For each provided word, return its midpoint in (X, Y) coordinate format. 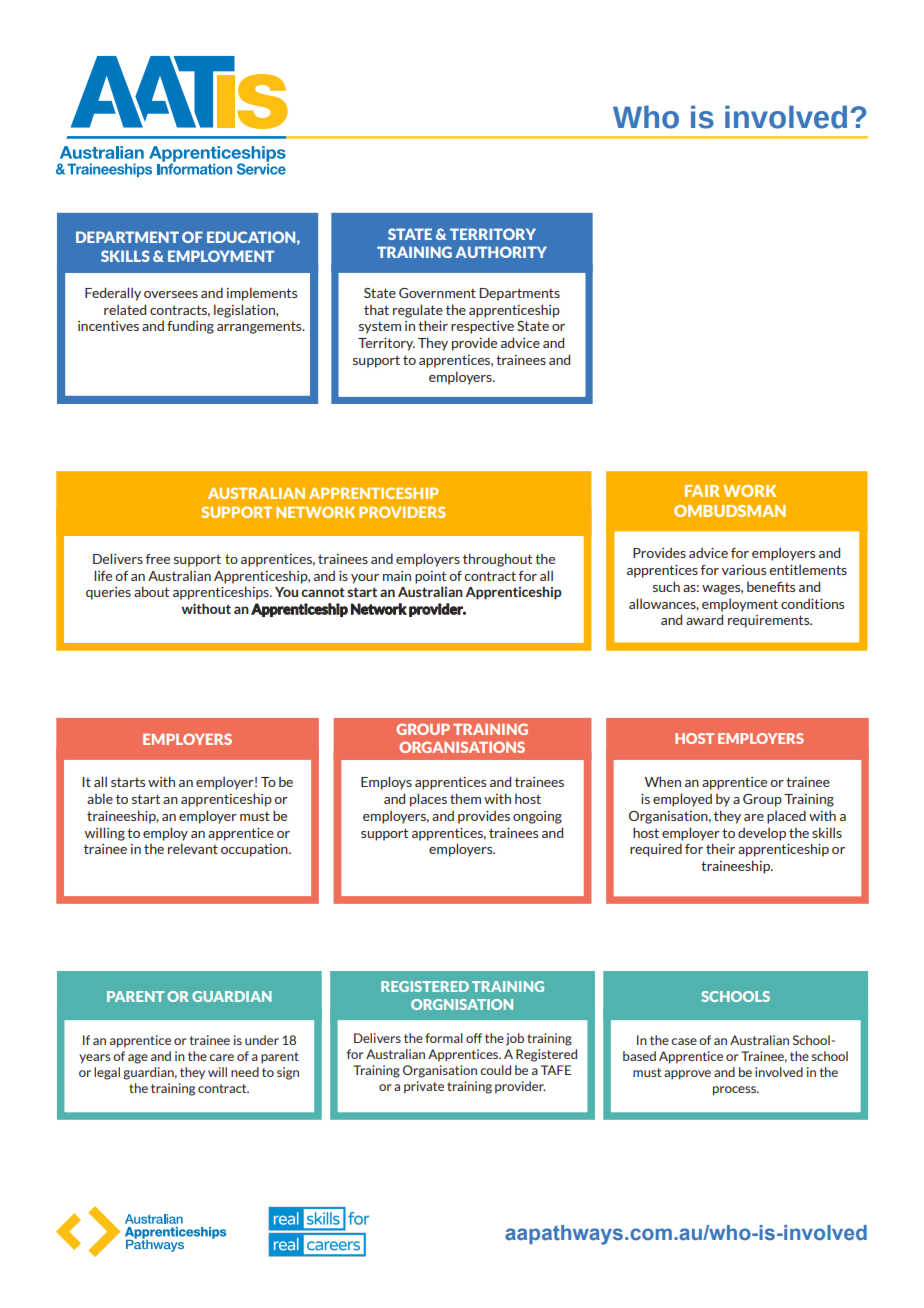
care (221, 1057)
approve (687, 1075)
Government (437, 293)
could (495, 1070)
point (430, 577)
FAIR (702, 491)
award (704, 619)
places (428, 800)
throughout (497, 560)
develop (762, 834)
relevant (193, 848)
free (158, 559)
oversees (171, 294)
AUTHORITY (501, 252)
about (151, 591)
